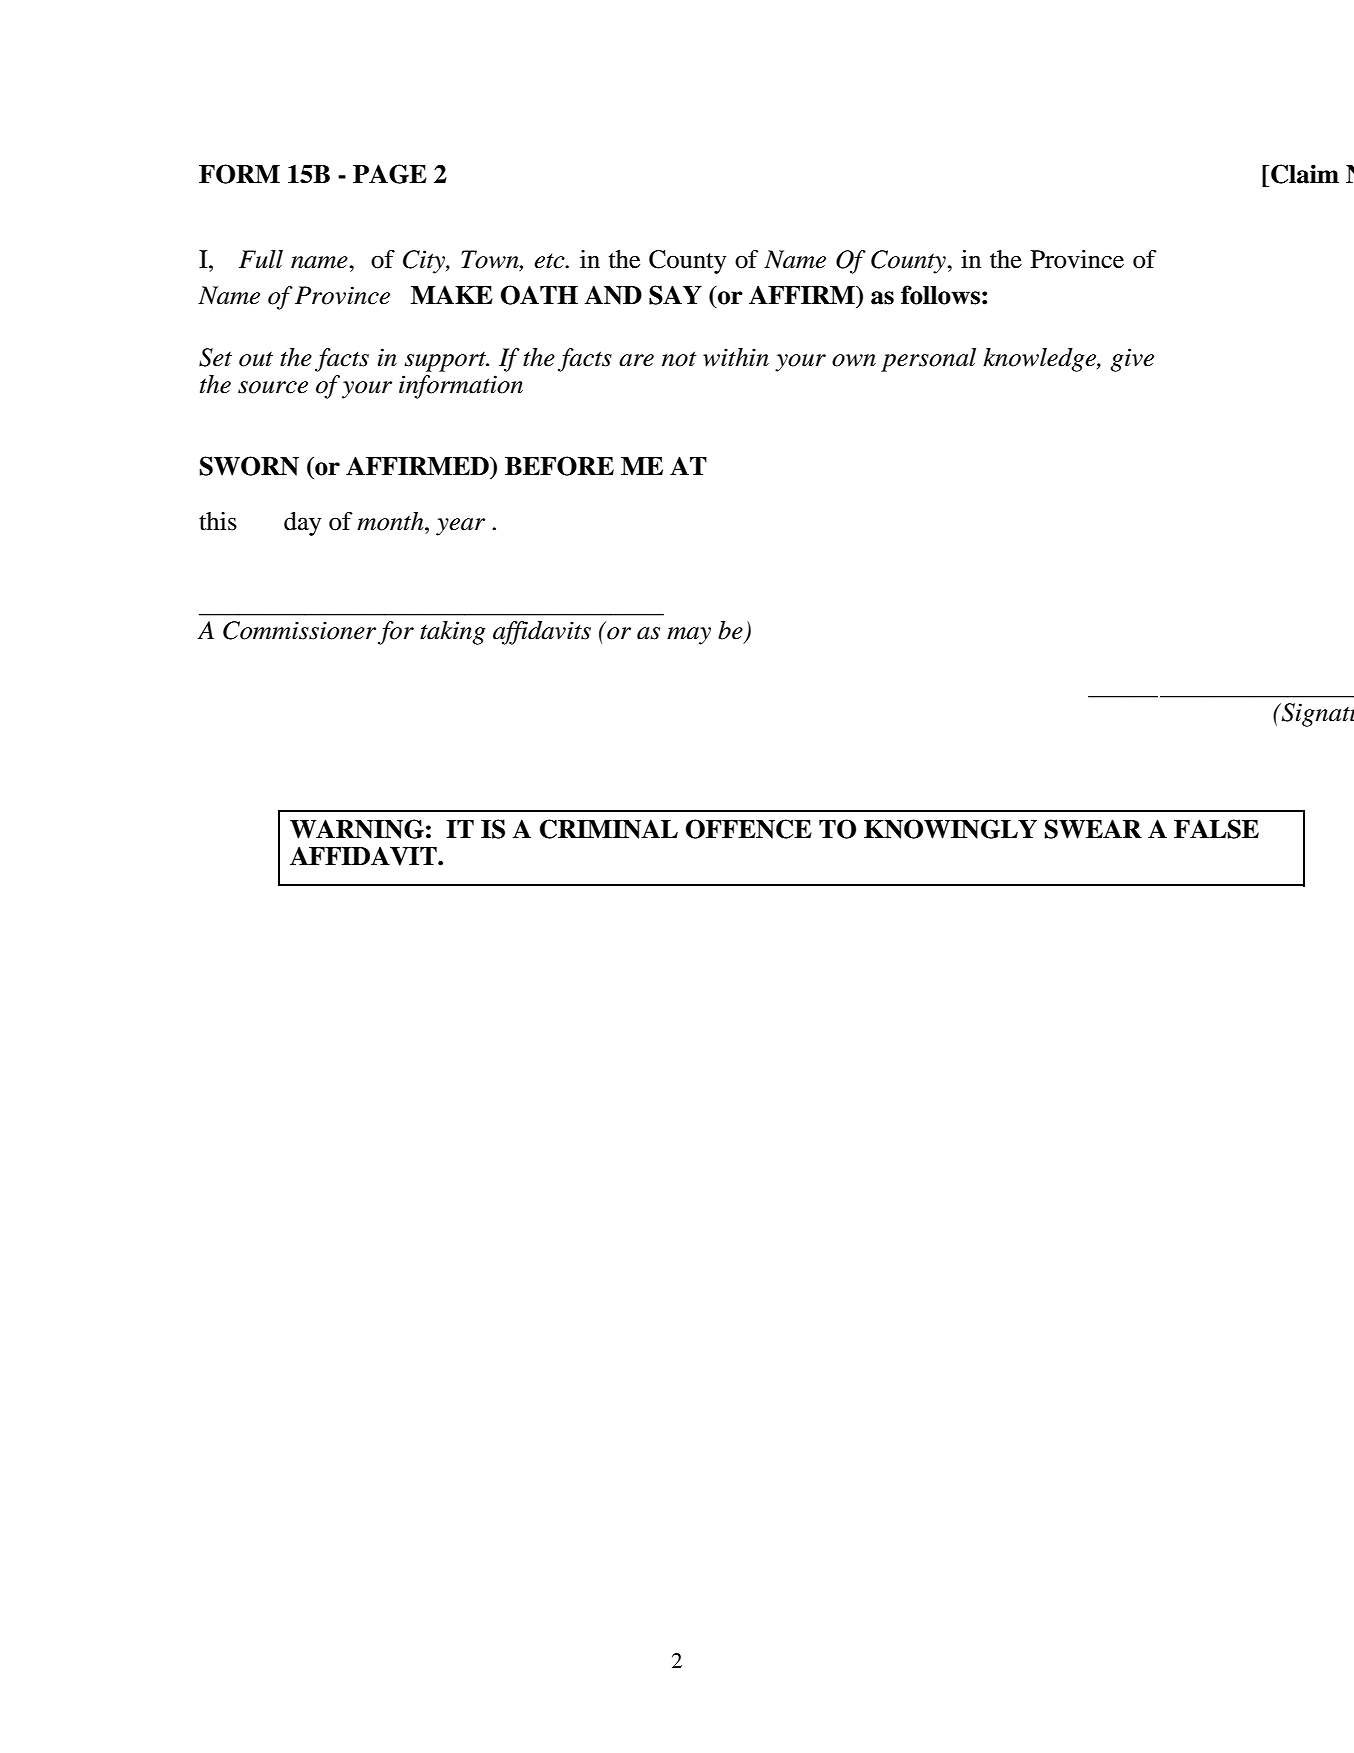 The height and width of the screenshot is (1753, 1354). What do you see at coordinates (675, 295) in the screenshot?
I see `SAY` at bounding box center [675, 295].
